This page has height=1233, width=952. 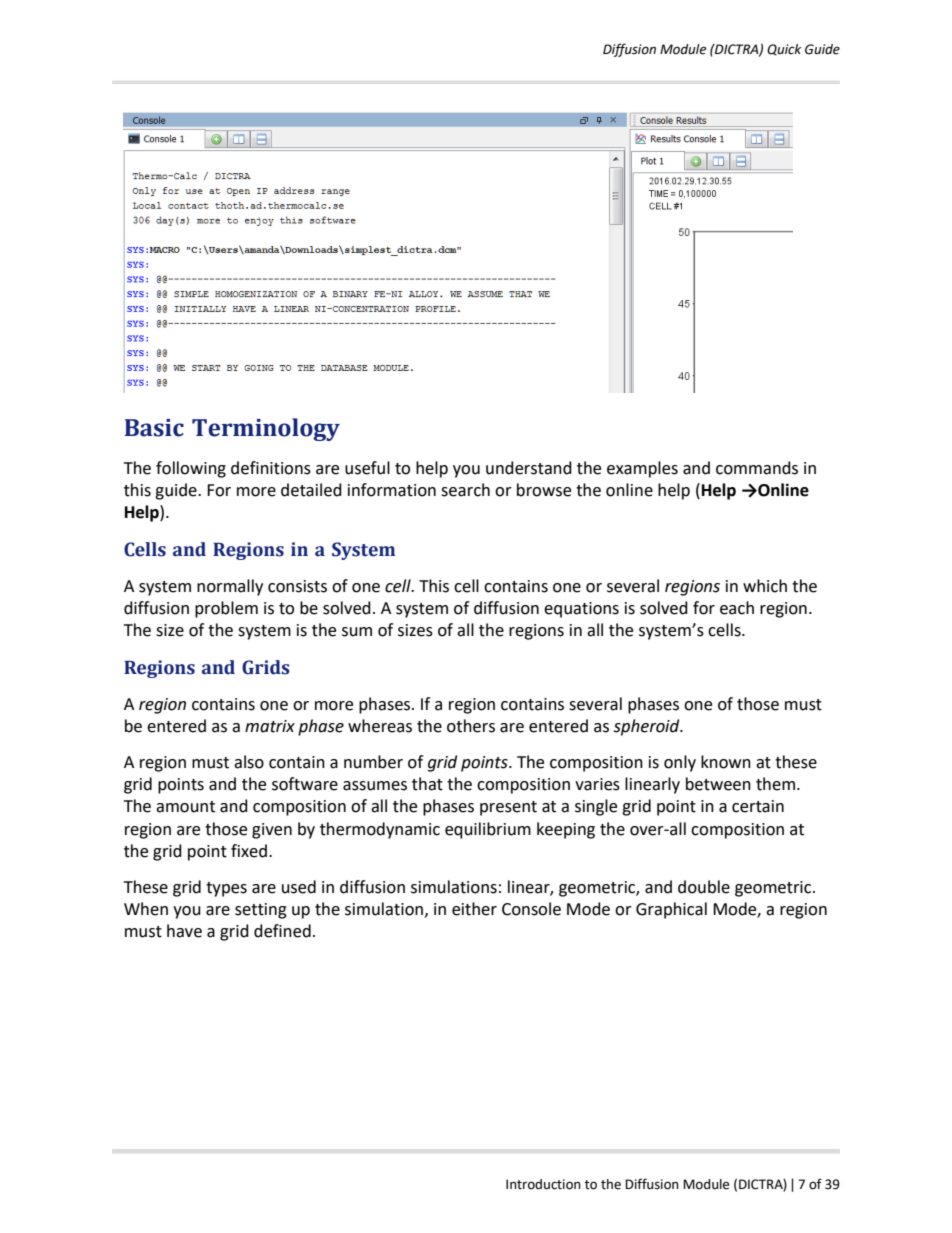 I want to click on which, so click(x=765, y=586).
